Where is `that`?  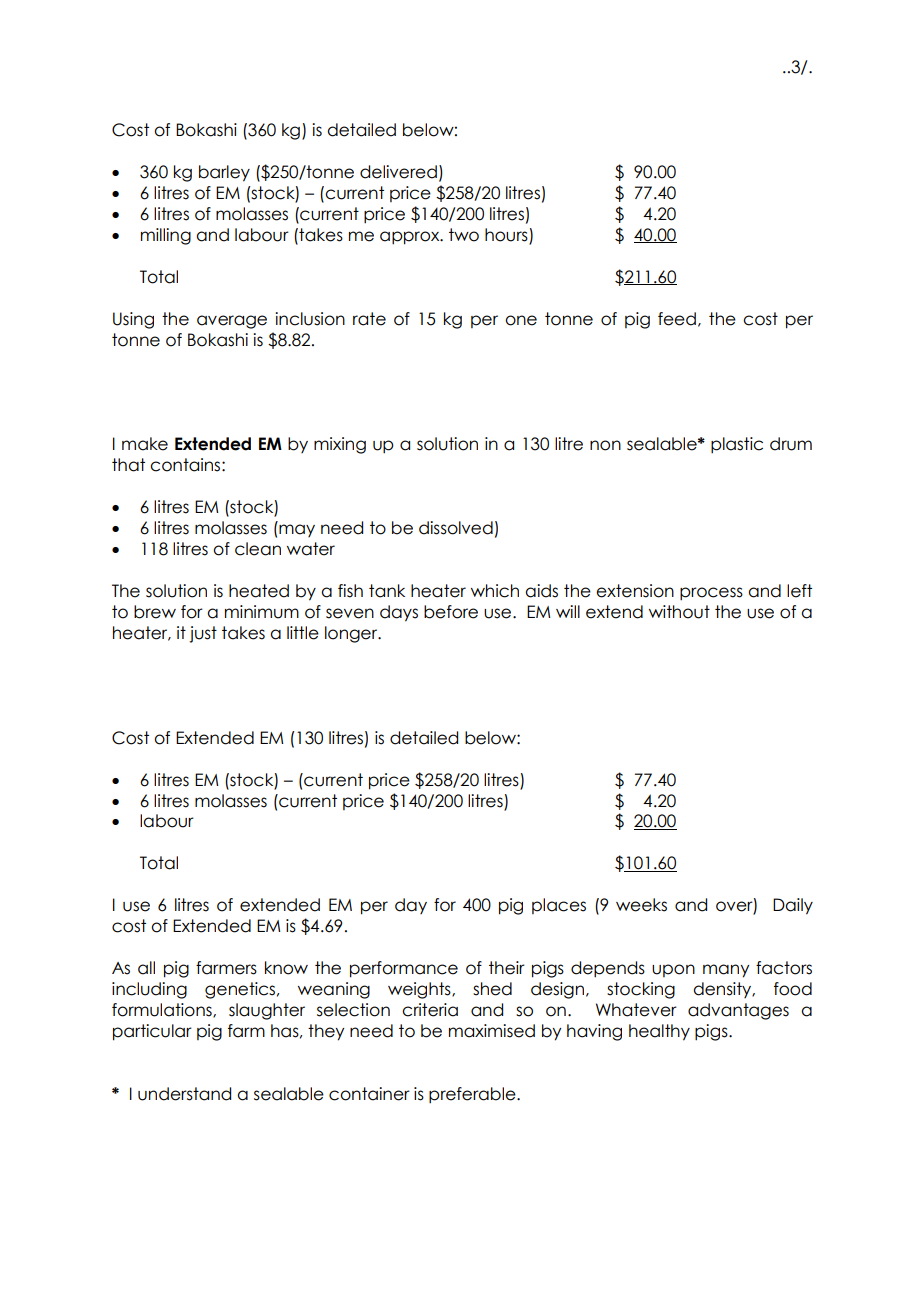 that is located at coordinates (128, 465).
